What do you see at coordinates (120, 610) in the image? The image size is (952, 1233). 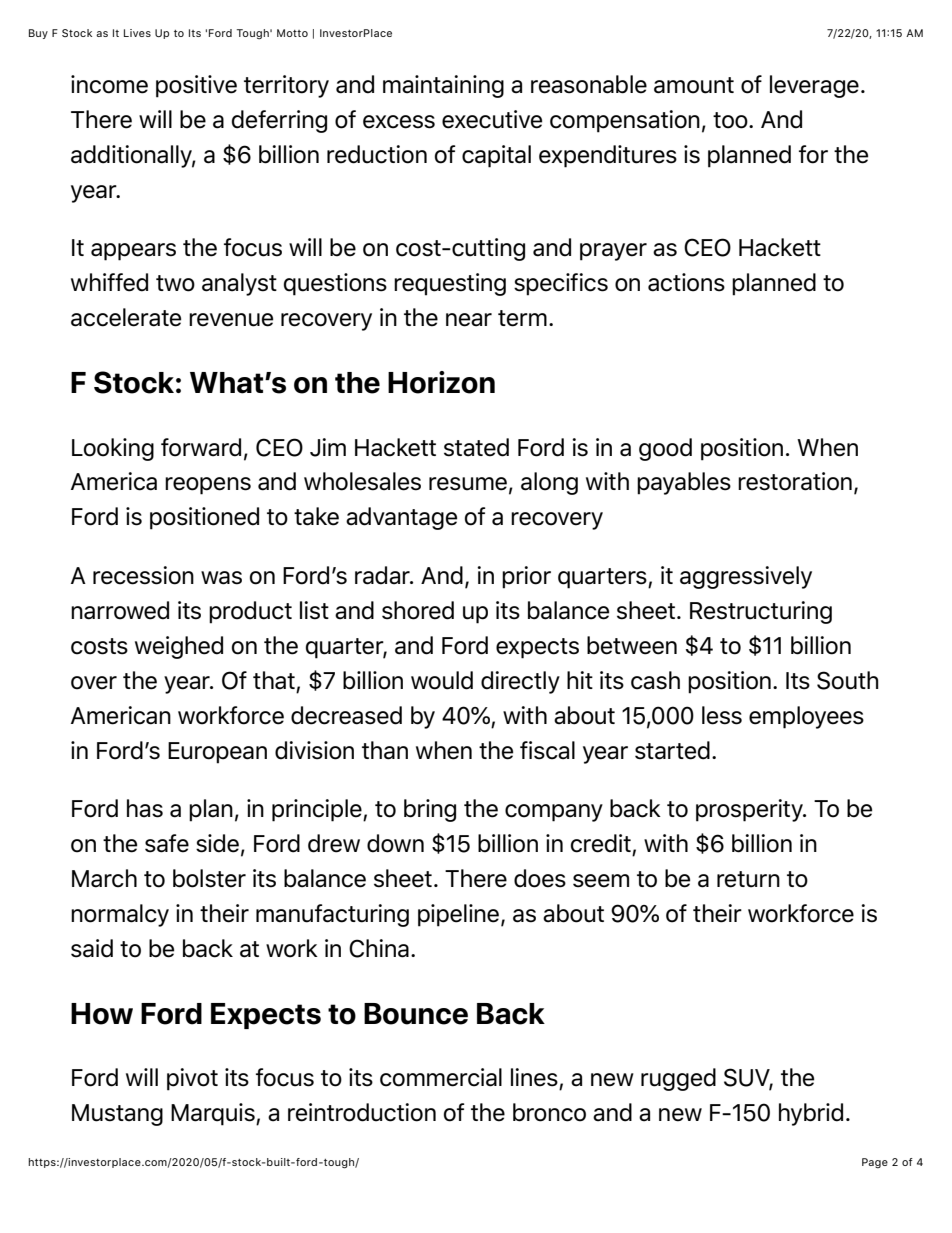 I see `narrowed` at bounding box center [120, 610].
